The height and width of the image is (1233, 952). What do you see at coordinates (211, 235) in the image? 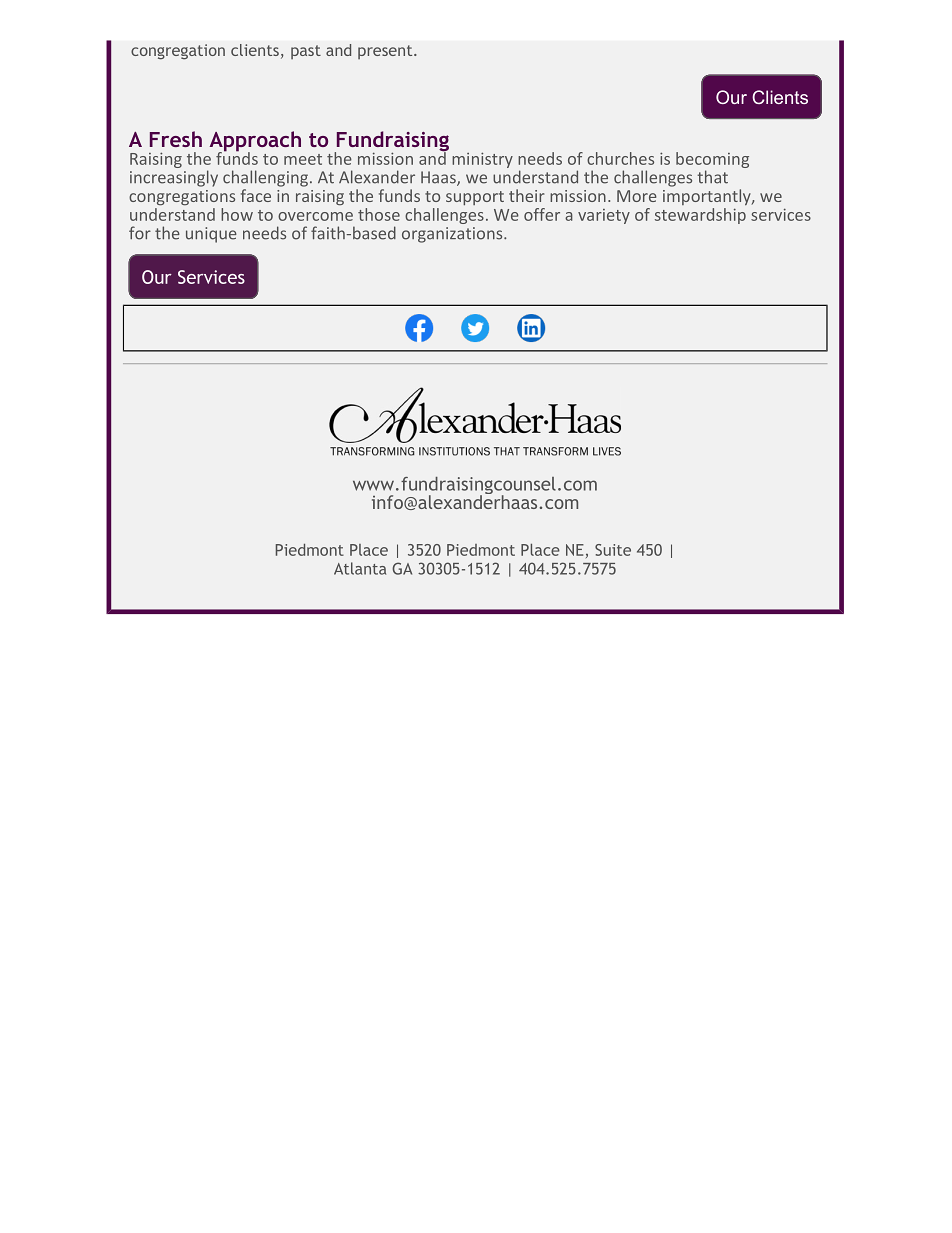
I see `unique` at bounding box center [211, 235].
